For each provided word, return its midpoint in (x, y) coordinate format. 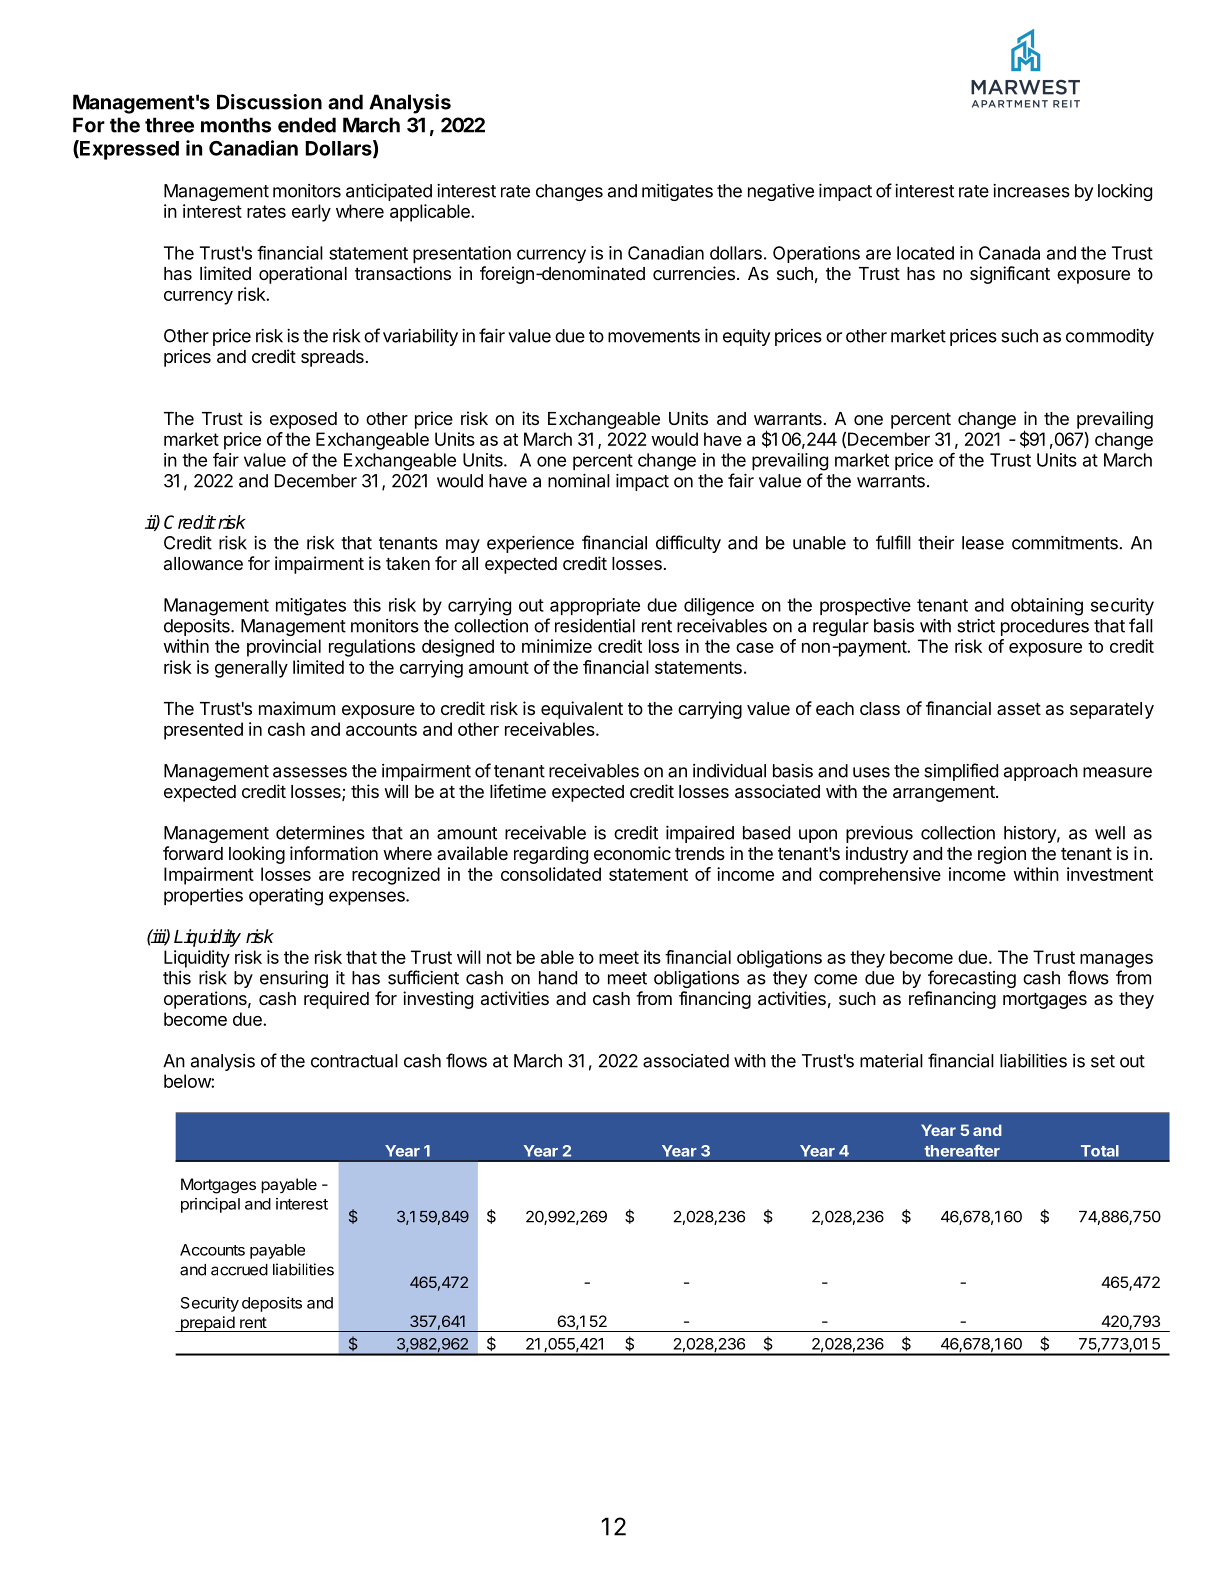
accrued (239, 1270)
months (236, 125)
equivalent (582, 710)
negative (781, 192)
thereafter (962, 1150)
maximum (297, 708)
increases (1031, 191)
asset (1019, 709)
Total (1100, 1151)
